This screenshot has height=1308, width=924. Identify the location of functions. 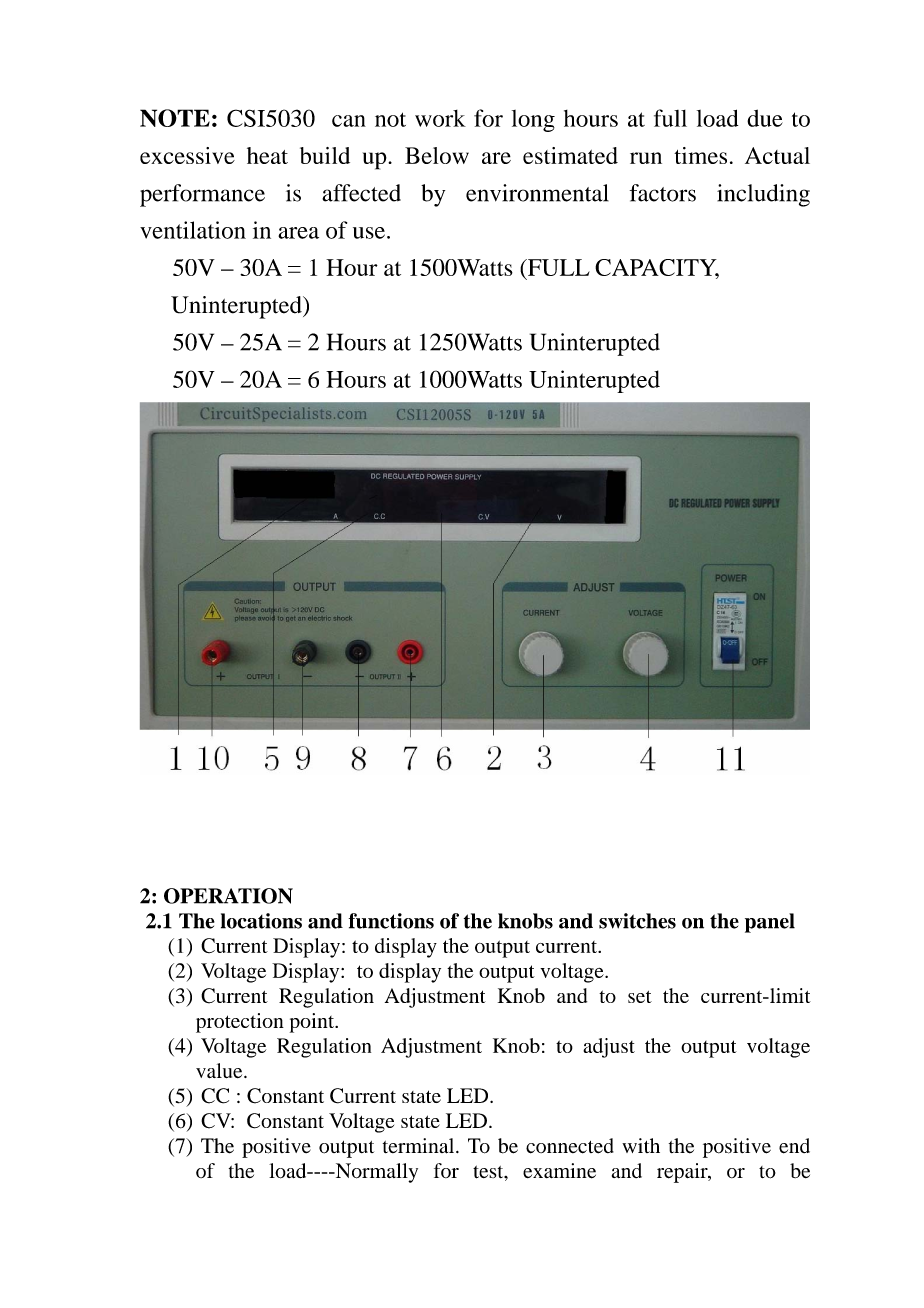
(391, 921).
